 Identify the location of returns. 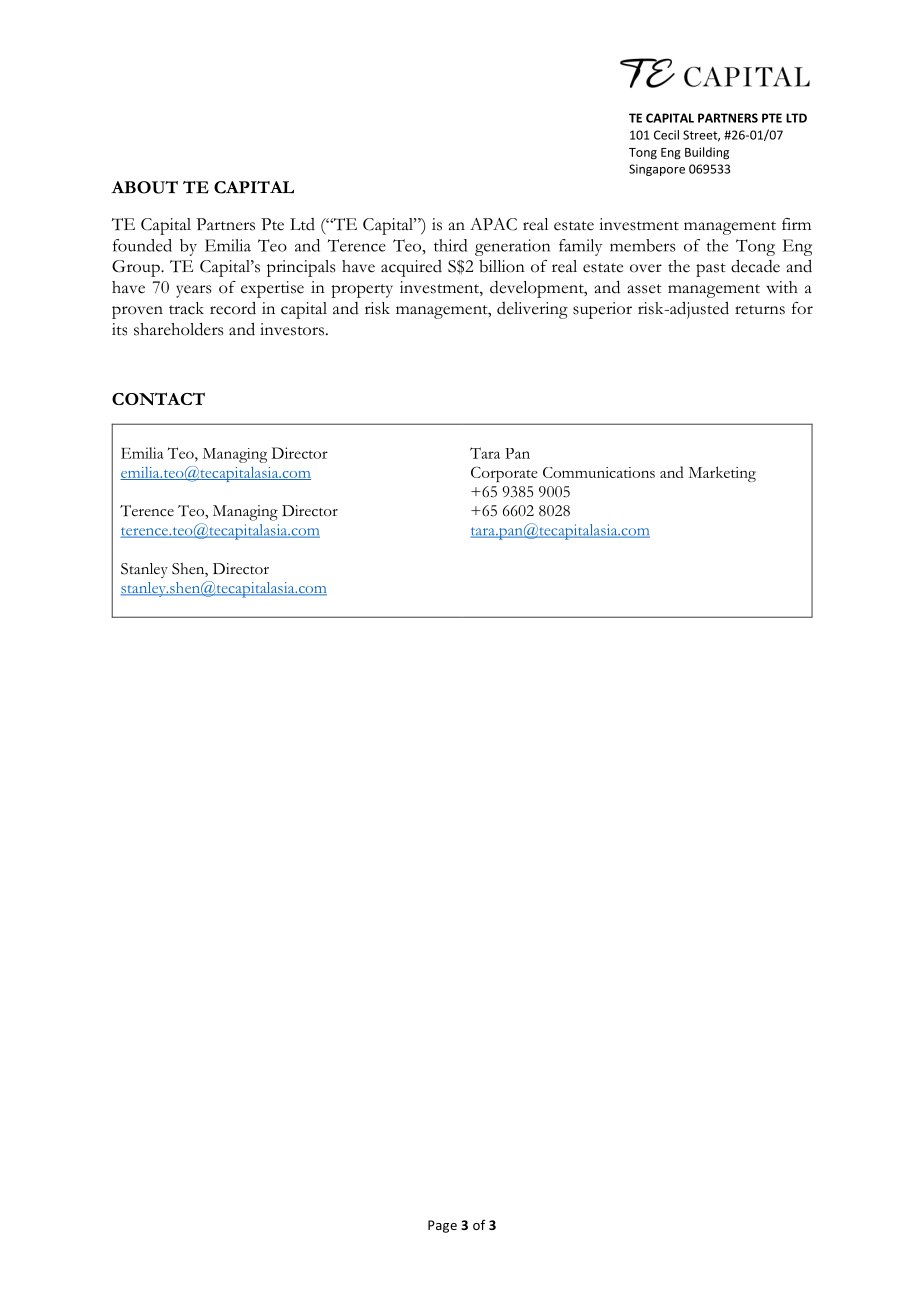
(760, 310).
